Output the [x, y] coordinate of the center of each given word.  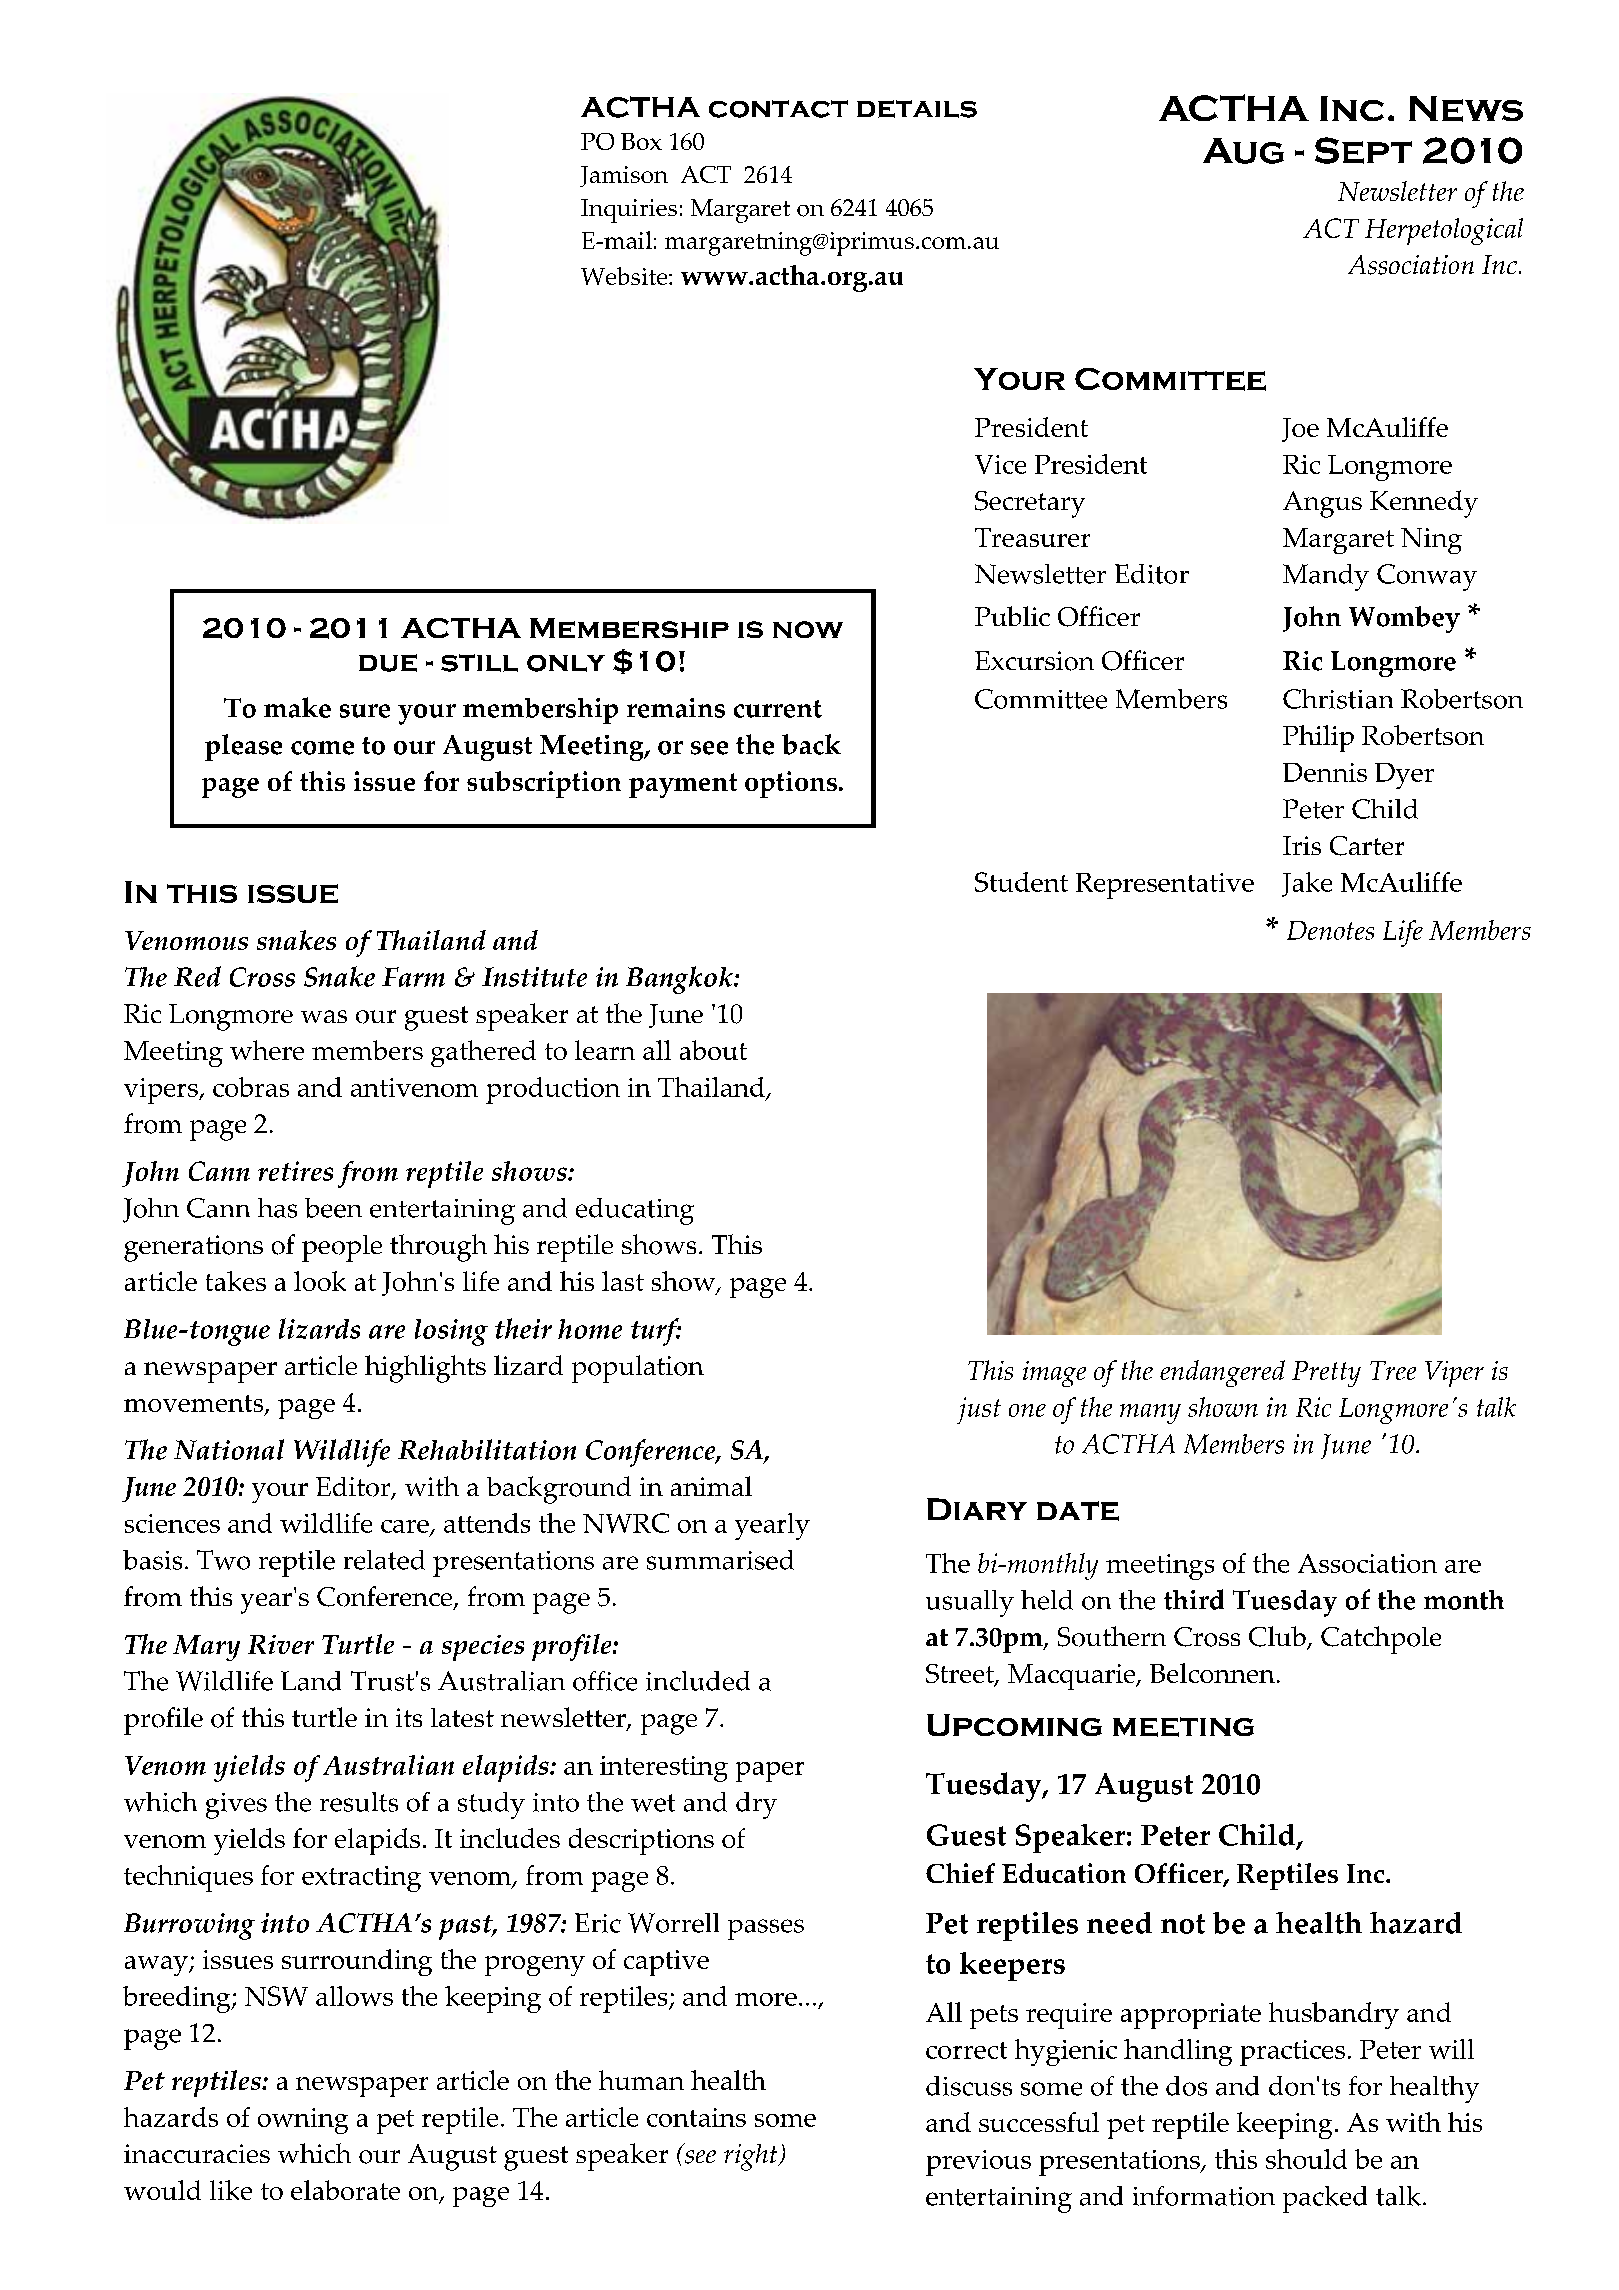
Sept [1363, 150]
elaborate [345, 2190]
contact [778, 109]
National [229, 1449]
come [322, 748]
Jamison [624, 176]
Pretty [1326, 1374]
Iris [1302, 845]
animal [711, 1486]
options [791, 784]
